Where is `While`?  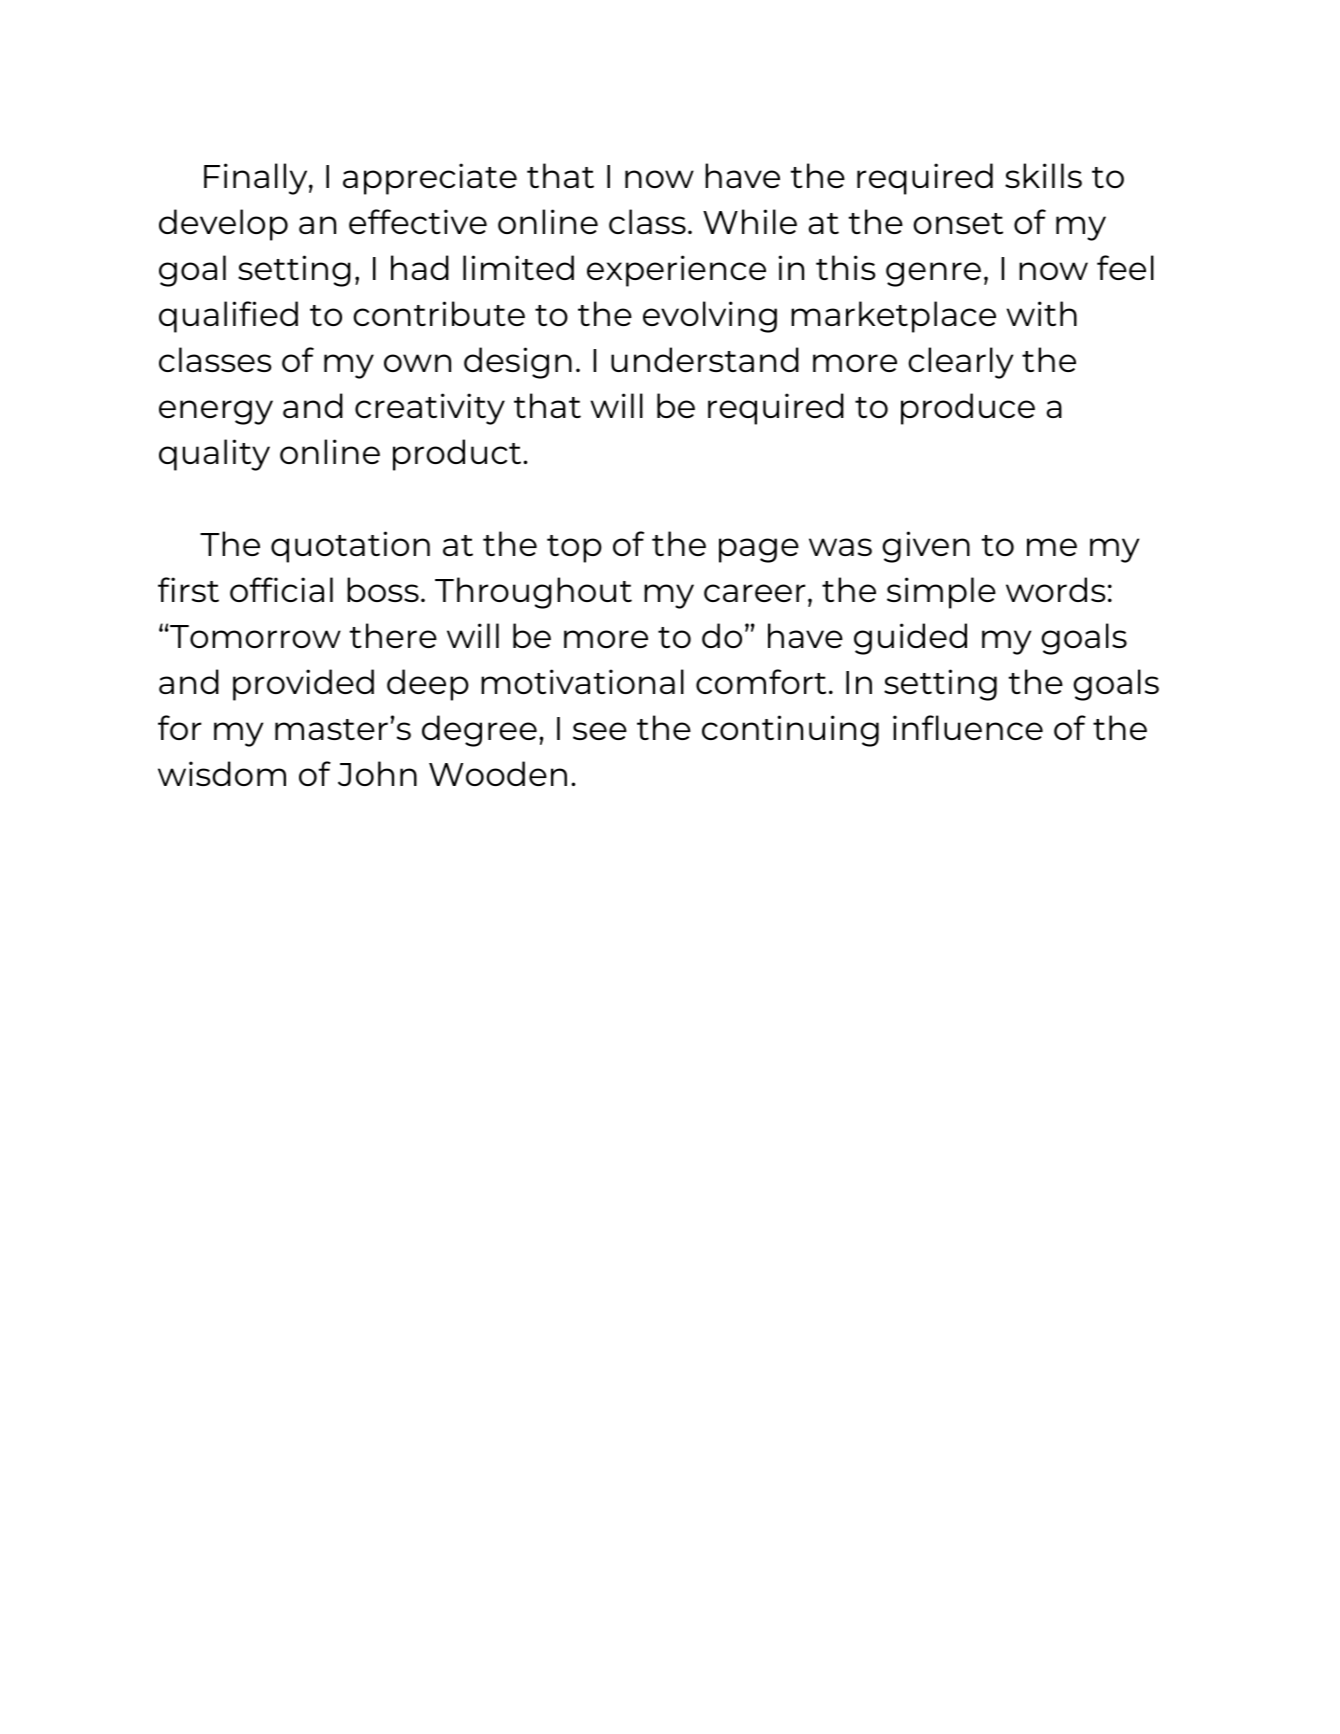 While is located at coordinates (750, 221).
